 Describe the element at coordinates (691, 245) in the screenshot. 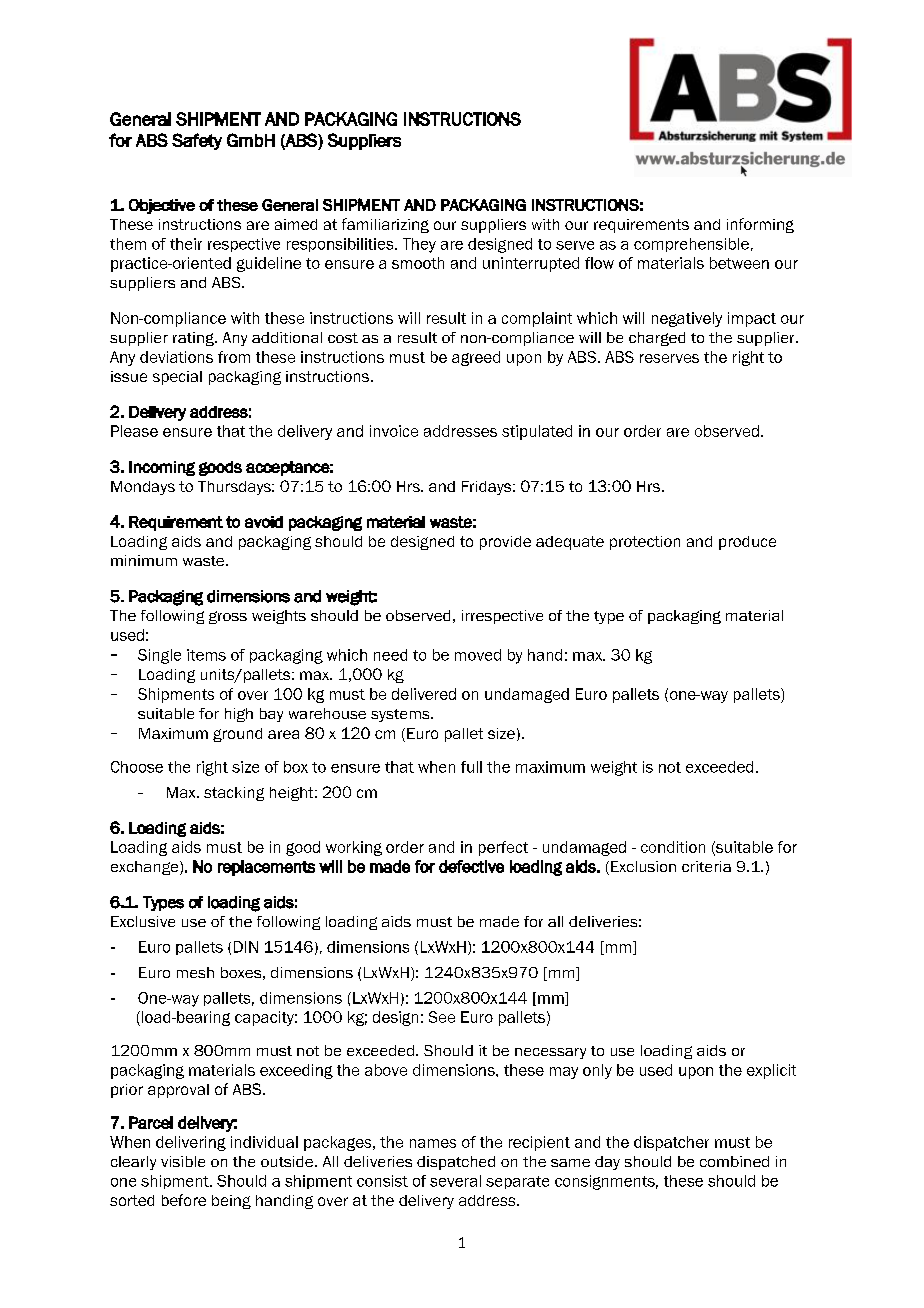

I see `comprehensible` at that location.
